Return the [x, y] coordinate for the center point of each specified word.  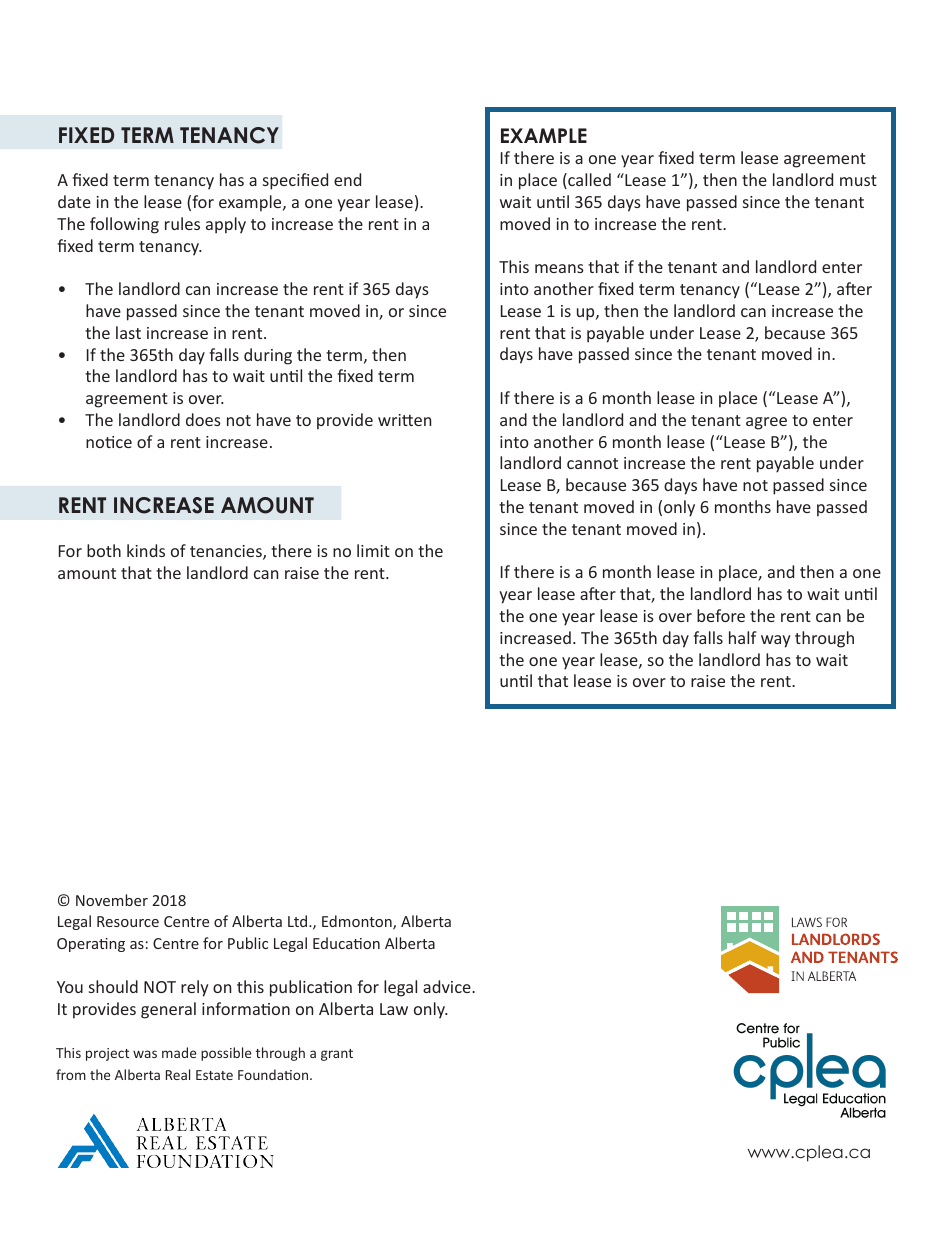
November [112, 900]
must [858, 180]
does [203, 419]
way [776, 641]
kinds [146, 550]
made [179, 1052]
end [347, 179]
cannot [592, 463]
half [743, 637]
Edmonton [358, 922]
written [404, 420]
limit [373, 550]
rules [182, 223]
